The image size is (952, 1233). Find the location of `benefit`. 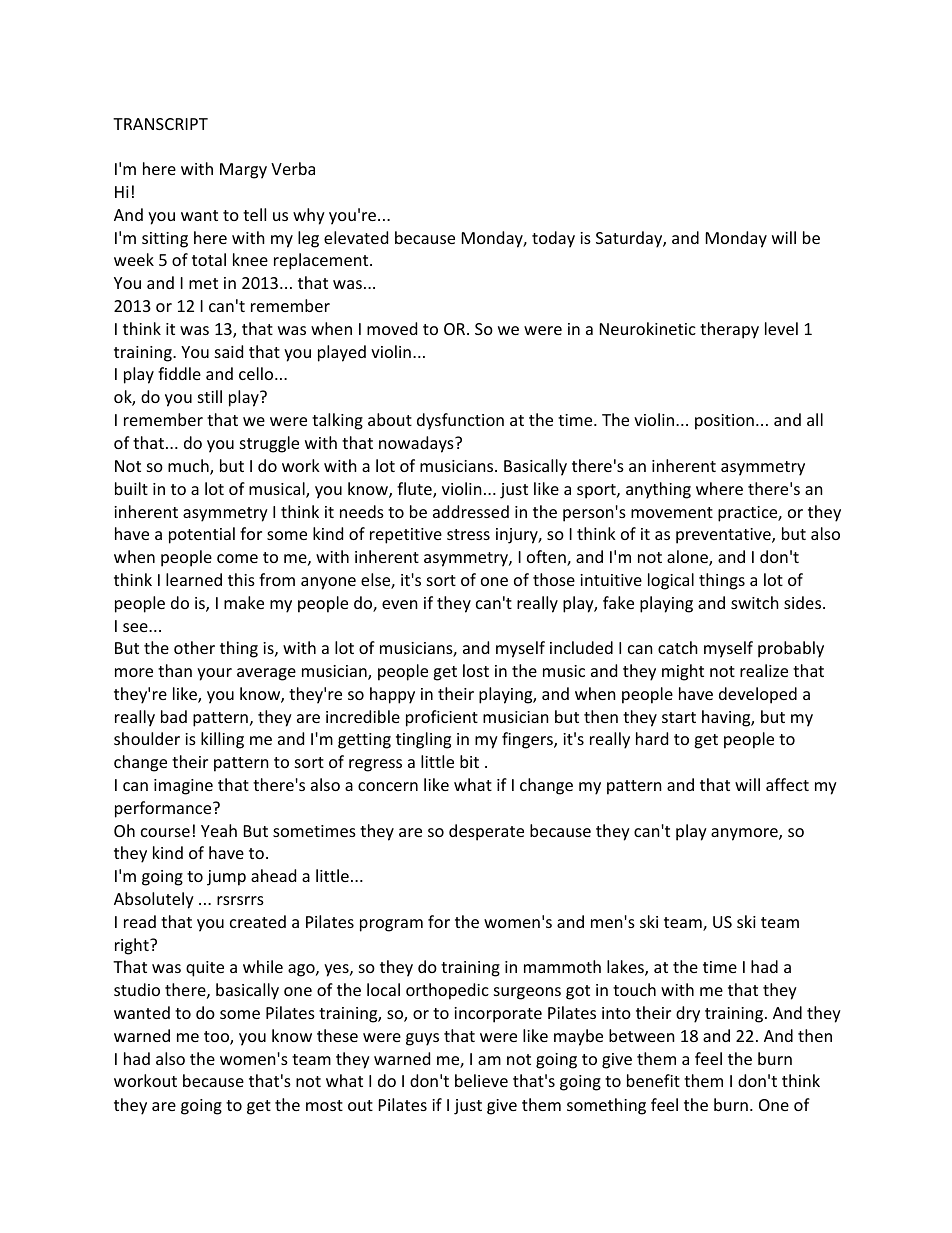

benefit is located at coordinates (653, 1080).
